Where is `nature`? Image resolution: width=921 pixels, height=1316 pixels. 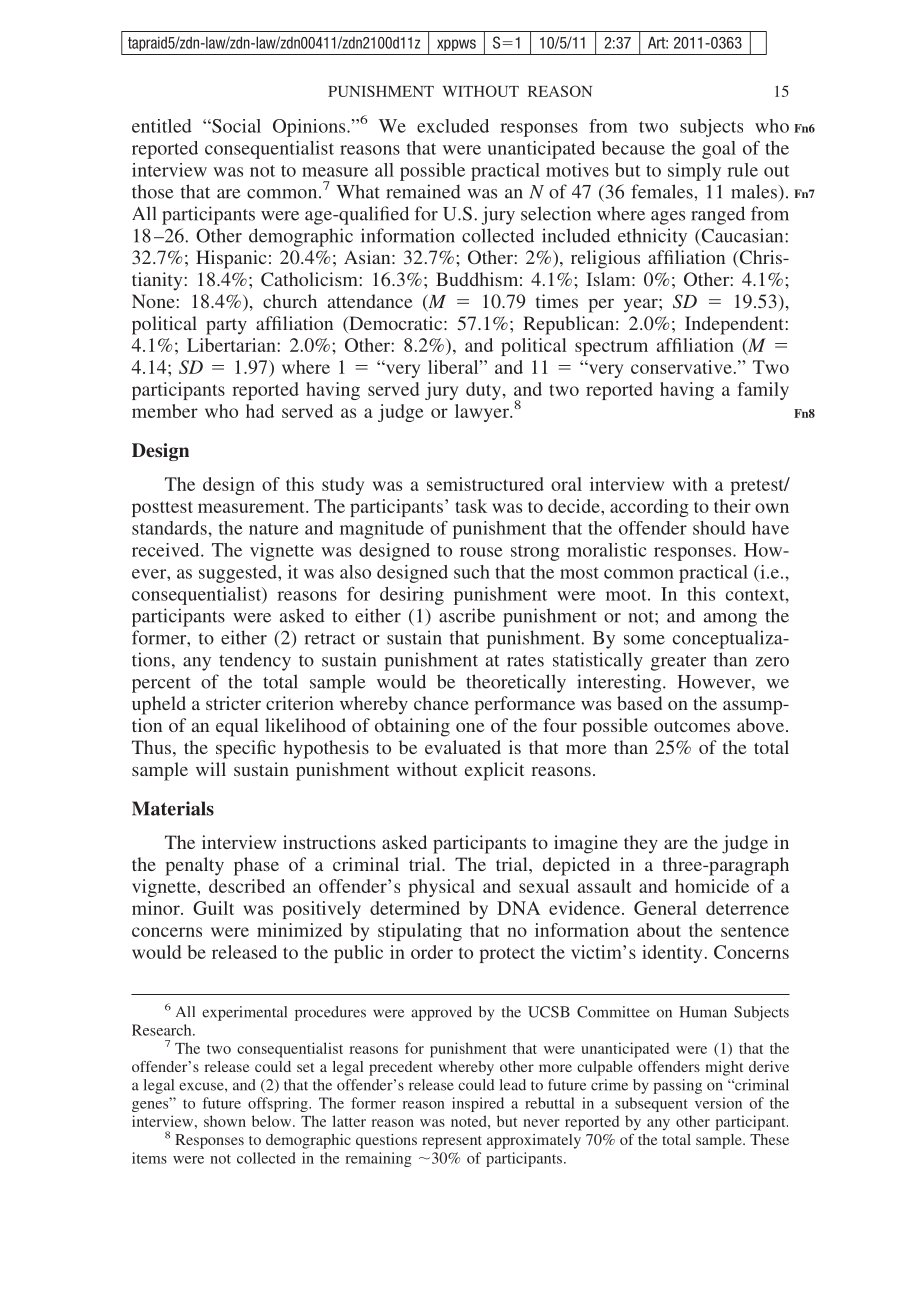
nature is located at coordinates (274, 529).
